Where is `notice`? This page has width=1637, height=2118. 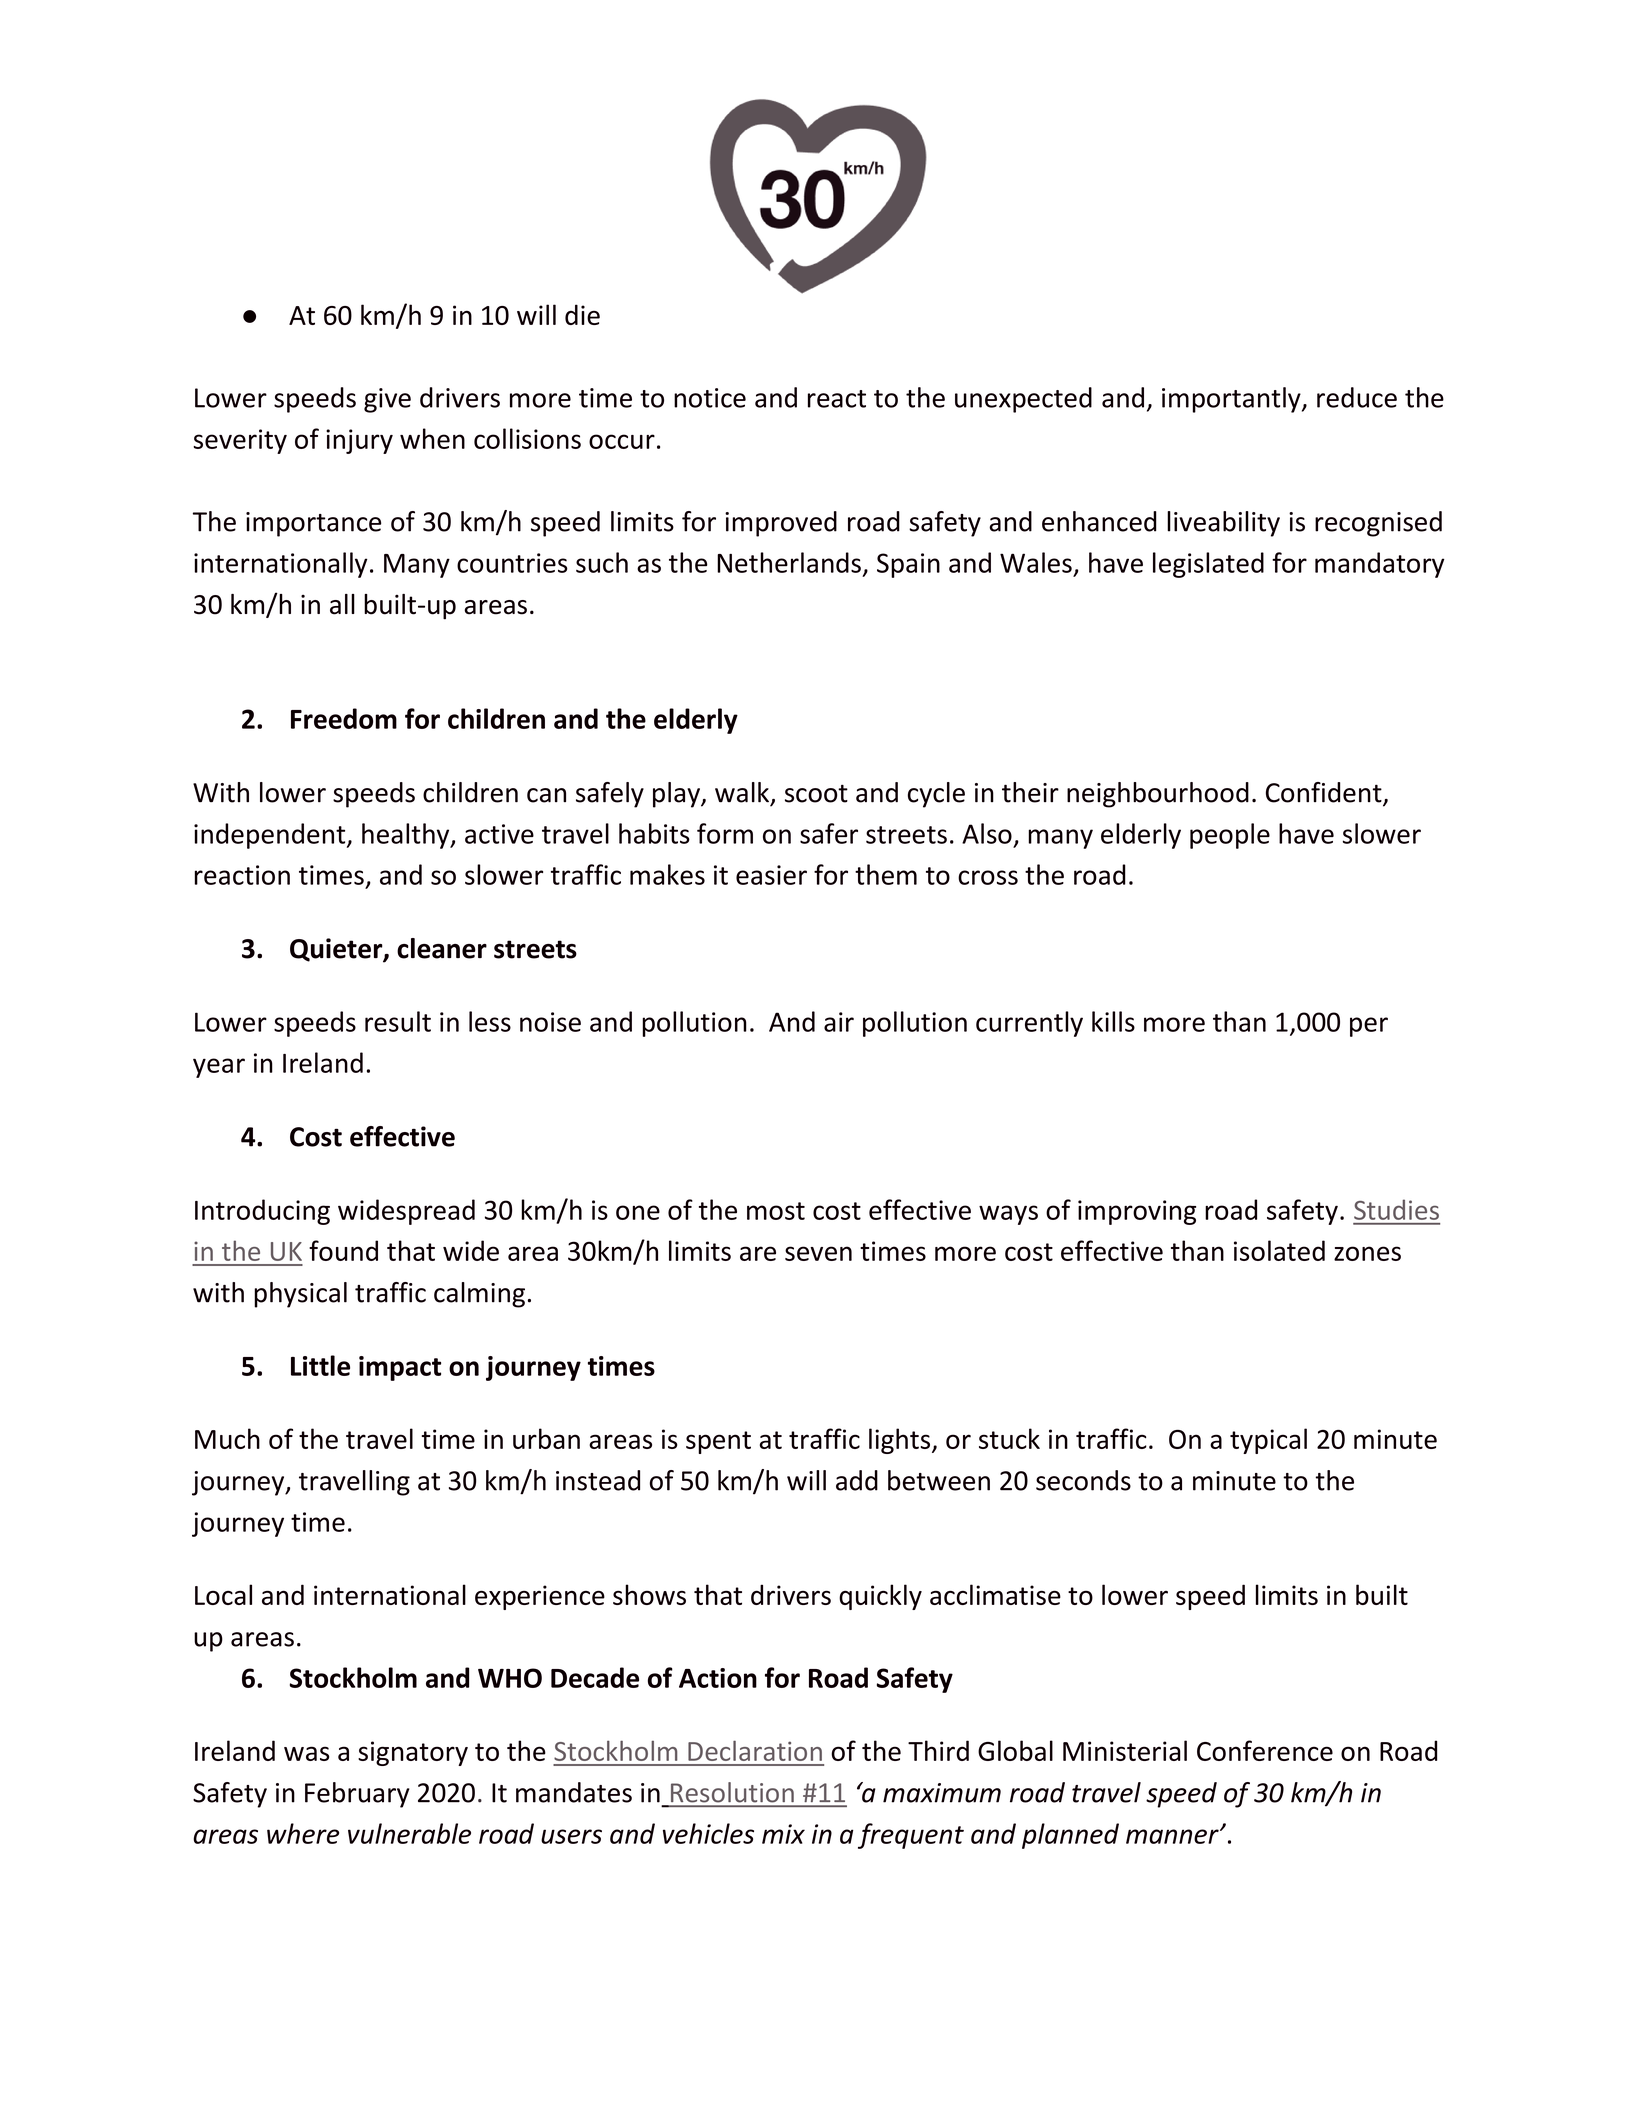
notice is located at coordinates (710, 398).
